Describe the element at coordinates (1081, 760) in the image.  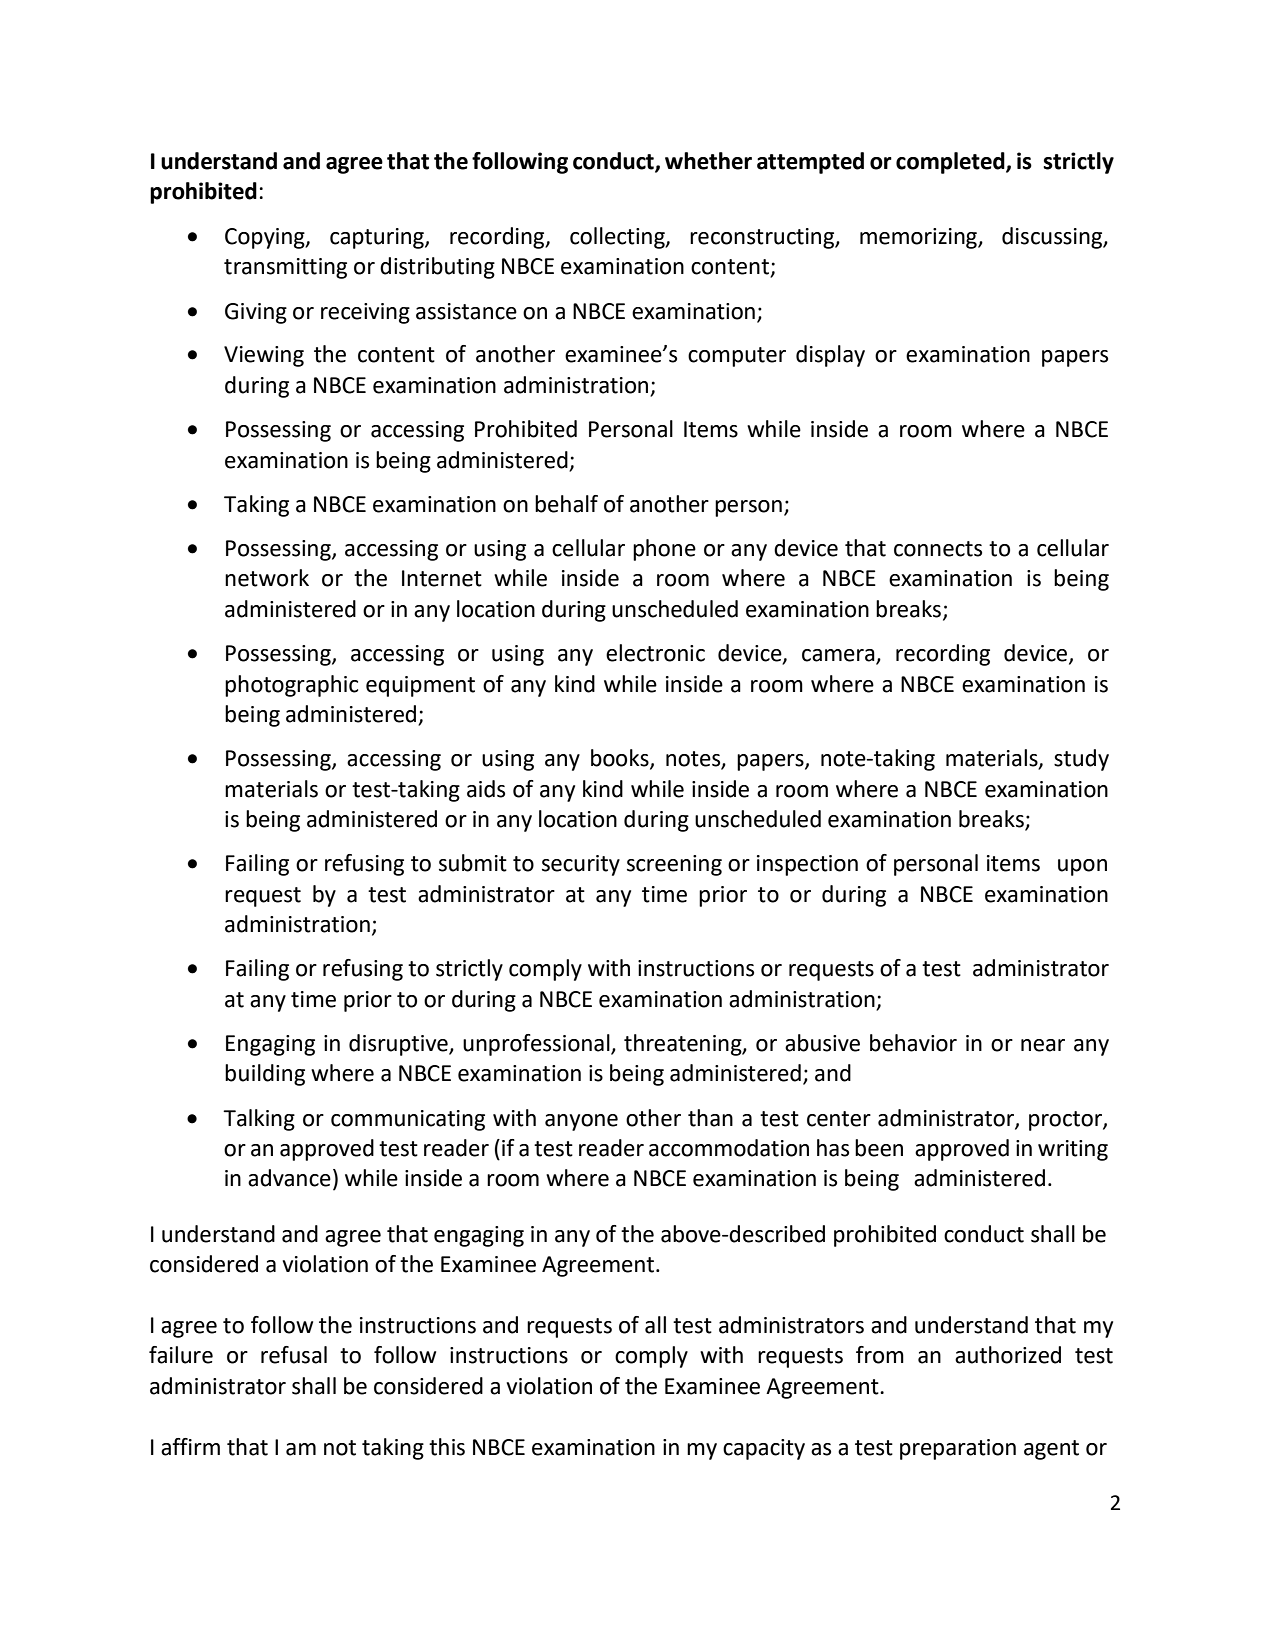
I see `study` at that location.
